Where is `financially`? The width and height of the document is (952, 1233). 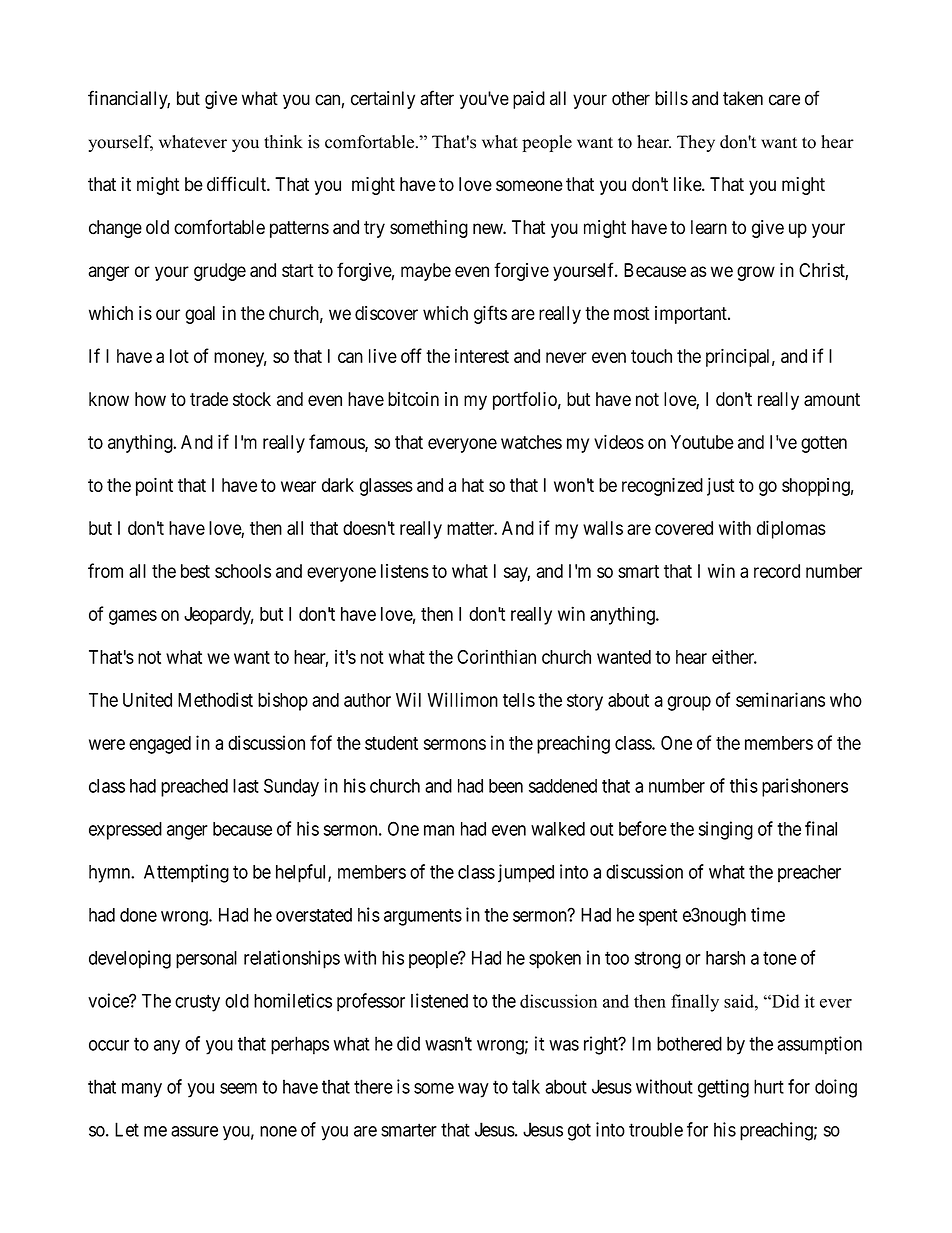 financially is located at coordinates (129, 99).
